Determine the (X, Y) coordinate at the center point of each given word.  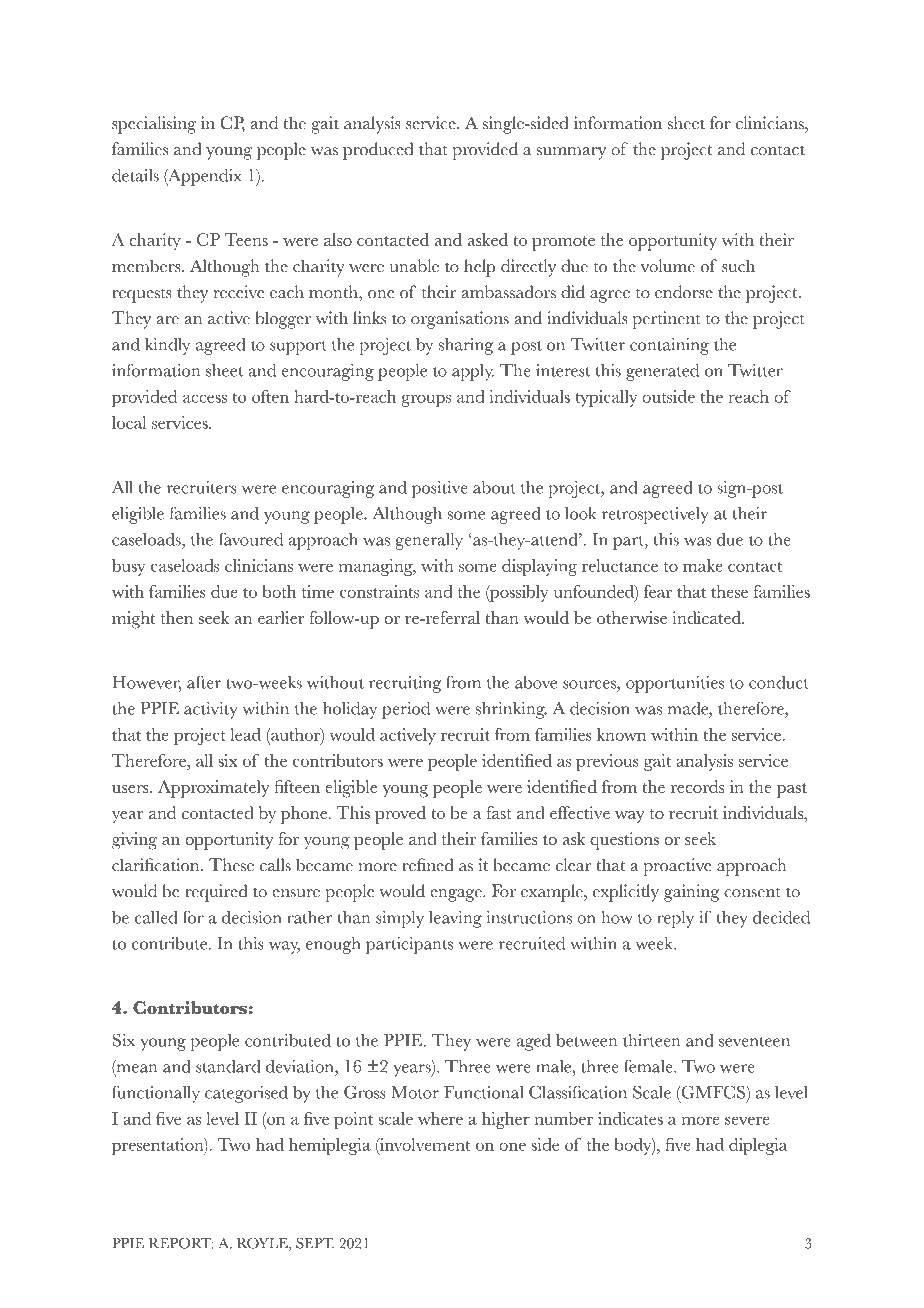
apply (473, 372)
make (703, 565)
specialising (154, 125)
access (205, 398)
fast (499, 812)
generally (429, 541)
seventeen (754, 1041)
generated (662, 372)
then (177, 617)
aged (534, 1042)
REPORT (181, 1243)
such (738, 266)
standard (228, 1066)
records (697, 786)
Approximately (214, 789)
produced (378, 151)
